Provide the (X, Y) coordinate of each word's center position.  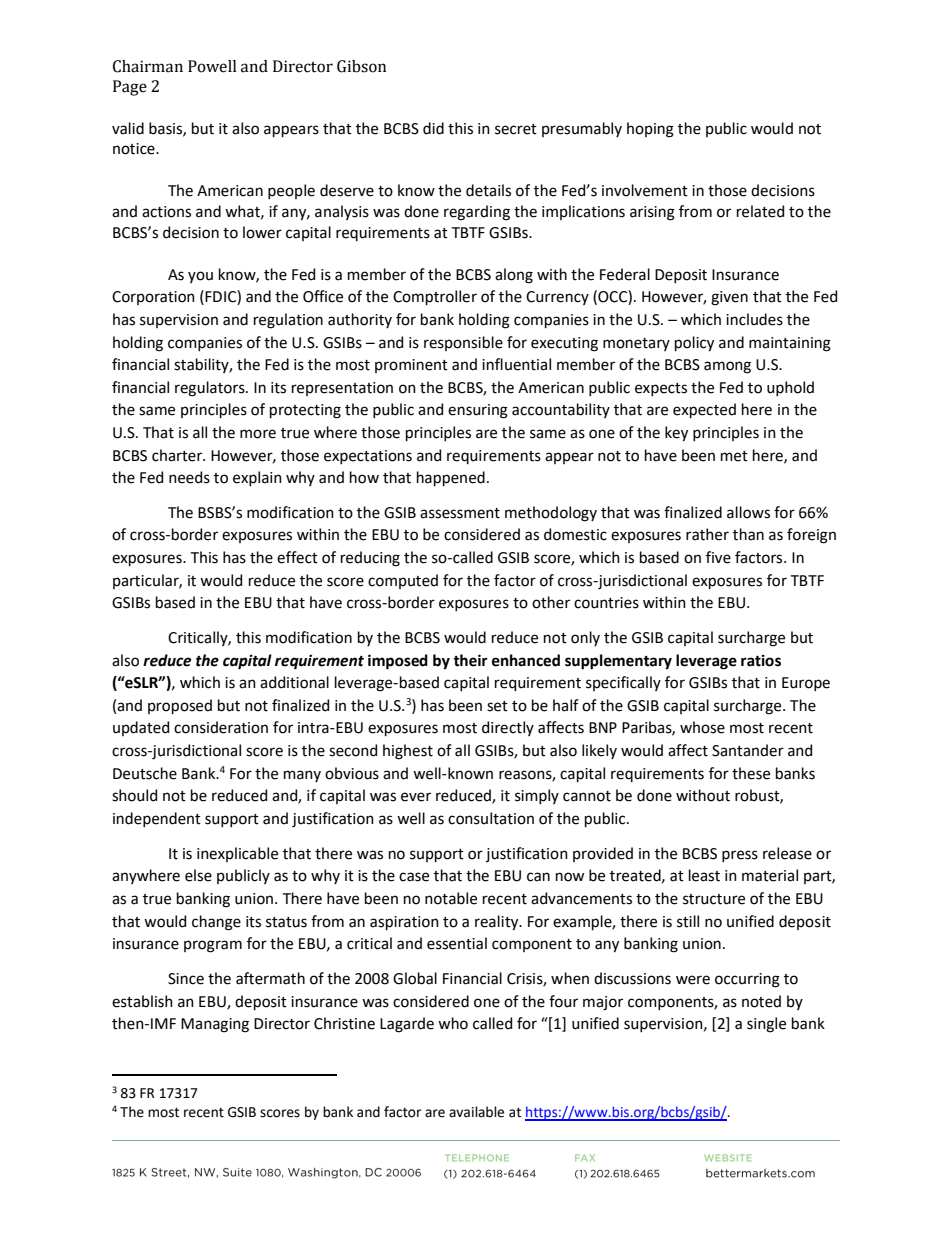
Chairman (148, 66)
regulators (211, 389)
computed (403, 581)
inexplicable (237, 854)
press (740, 856)
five (718, 557)
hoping (650, 130)
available (476, 1112)
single (766, 1025)
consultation (491, 818)
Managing (215, 1025)
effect (297, 557)
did (433, 128)
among (727, 367)
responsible (463, 343)
